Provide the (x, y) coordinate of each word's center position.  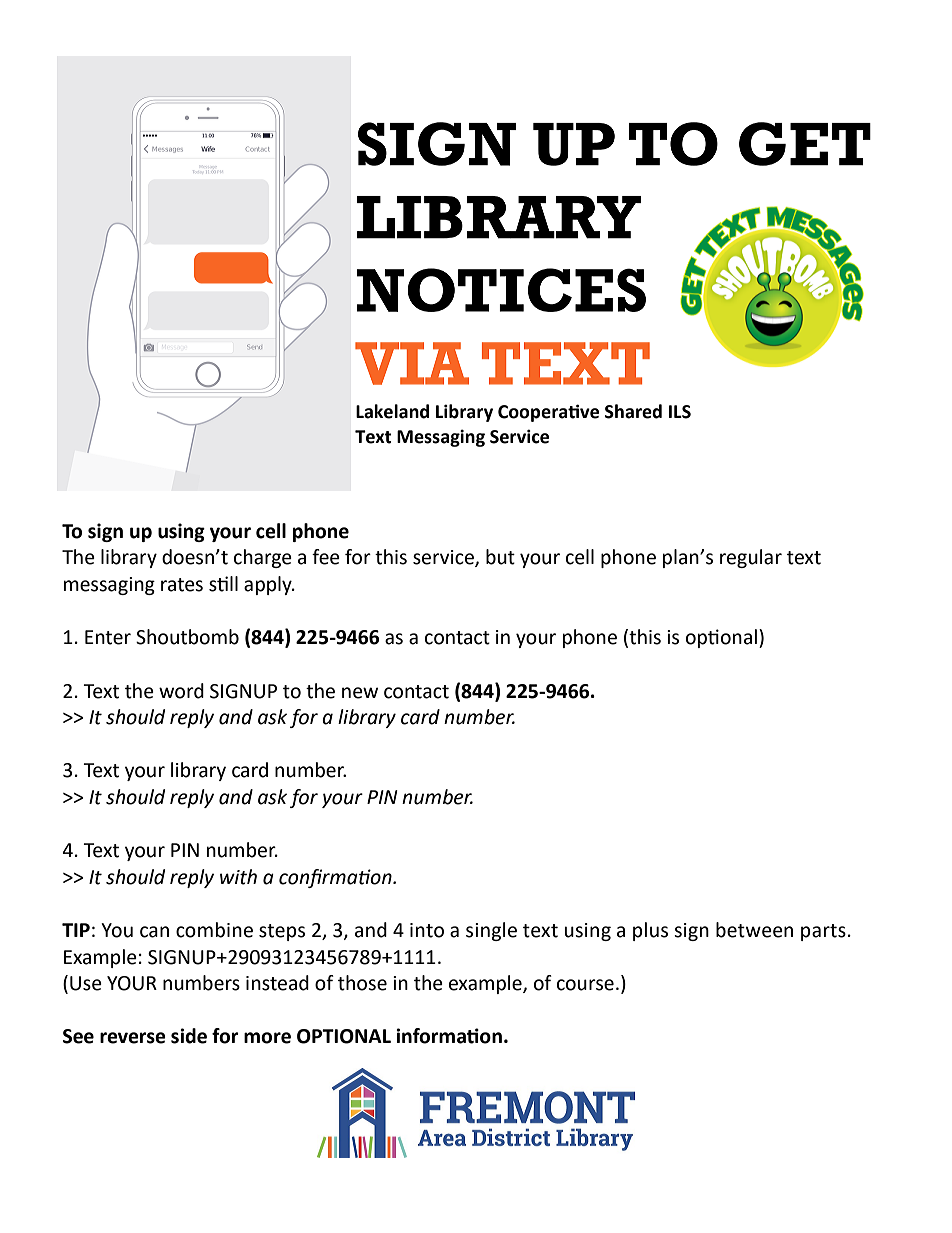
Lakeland (392, 411)
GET (805, 144)
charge (263, 558)
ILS (680, 412)
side (189, 1036)
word (181, 691)
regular (751, 558)
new (360, 693)
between (754, 930)
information (449, 1036)
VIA (412, 363)
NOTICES (501, 290)
